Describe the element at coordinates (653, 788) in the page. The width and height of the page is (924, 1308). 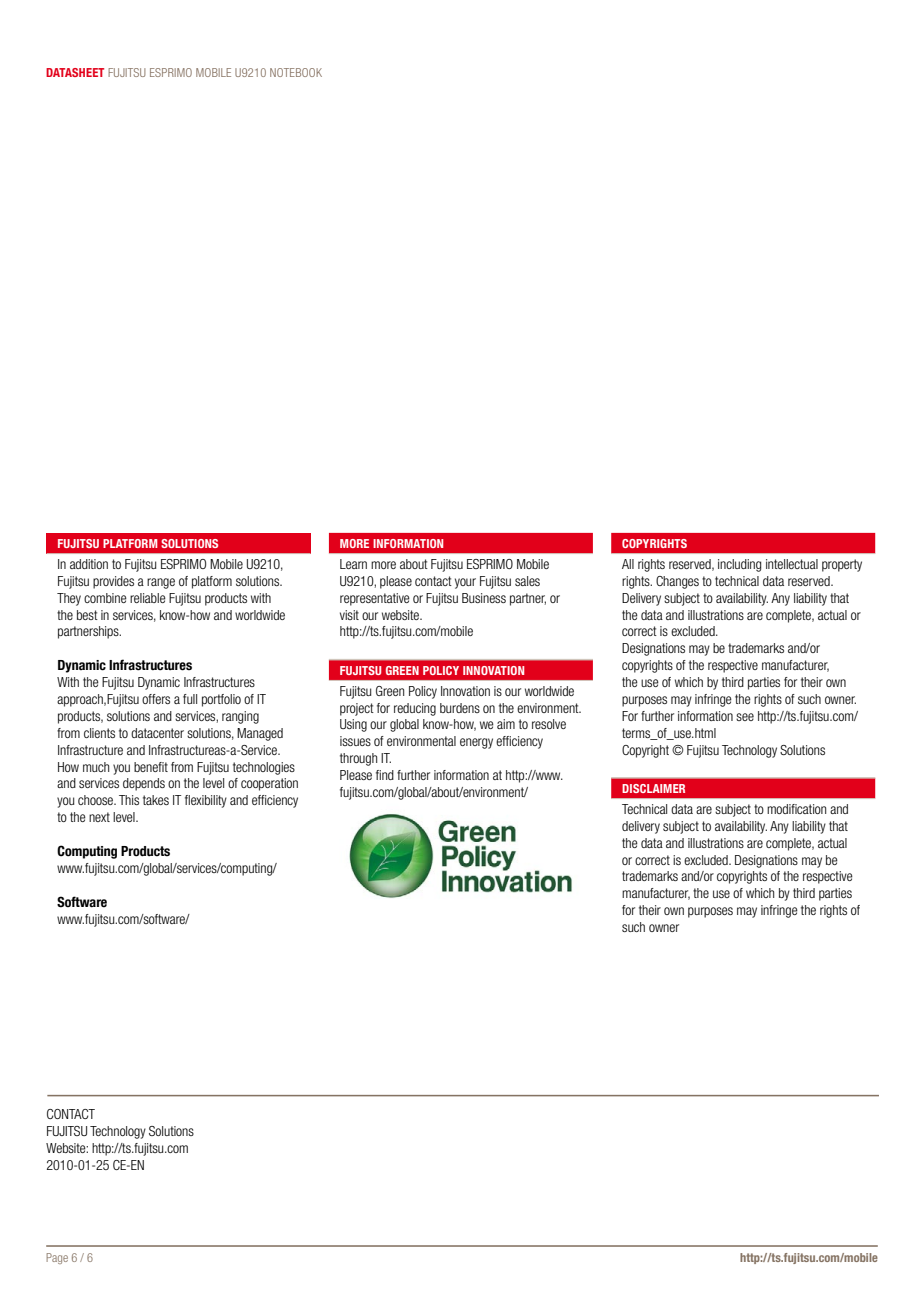
I see `Disclaimer` at that location.
